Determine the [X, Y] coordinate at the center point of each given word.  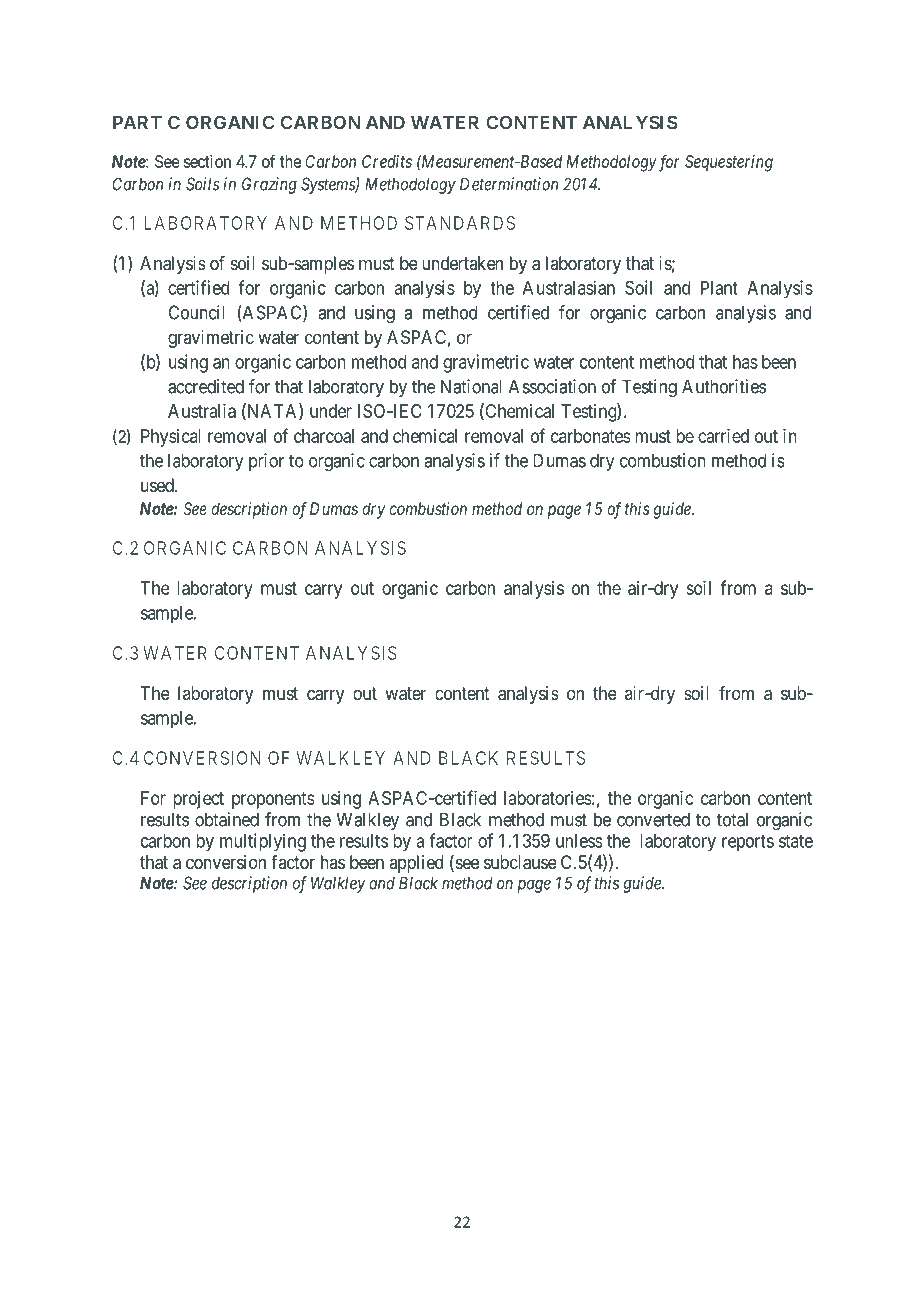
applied [416, 864]
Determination [509, 184]
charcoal [324, 436]
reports [748, 843]
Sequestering [729, 163]
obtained [227, 819]
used [158, 485]
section [207, 161]
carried [723, 436]
